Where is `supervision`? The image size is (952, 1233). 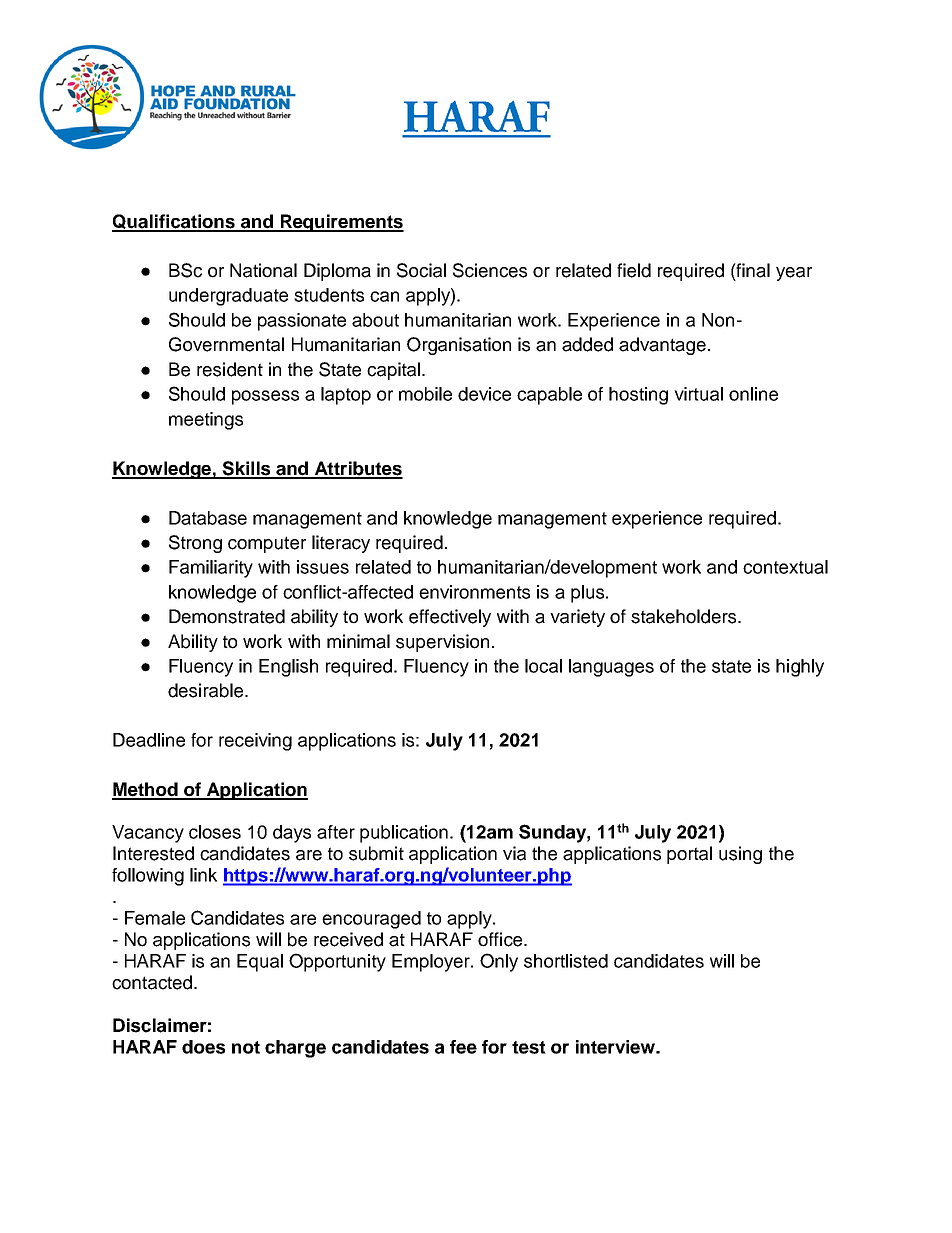 supervision is located at coordinates (442, 643).
